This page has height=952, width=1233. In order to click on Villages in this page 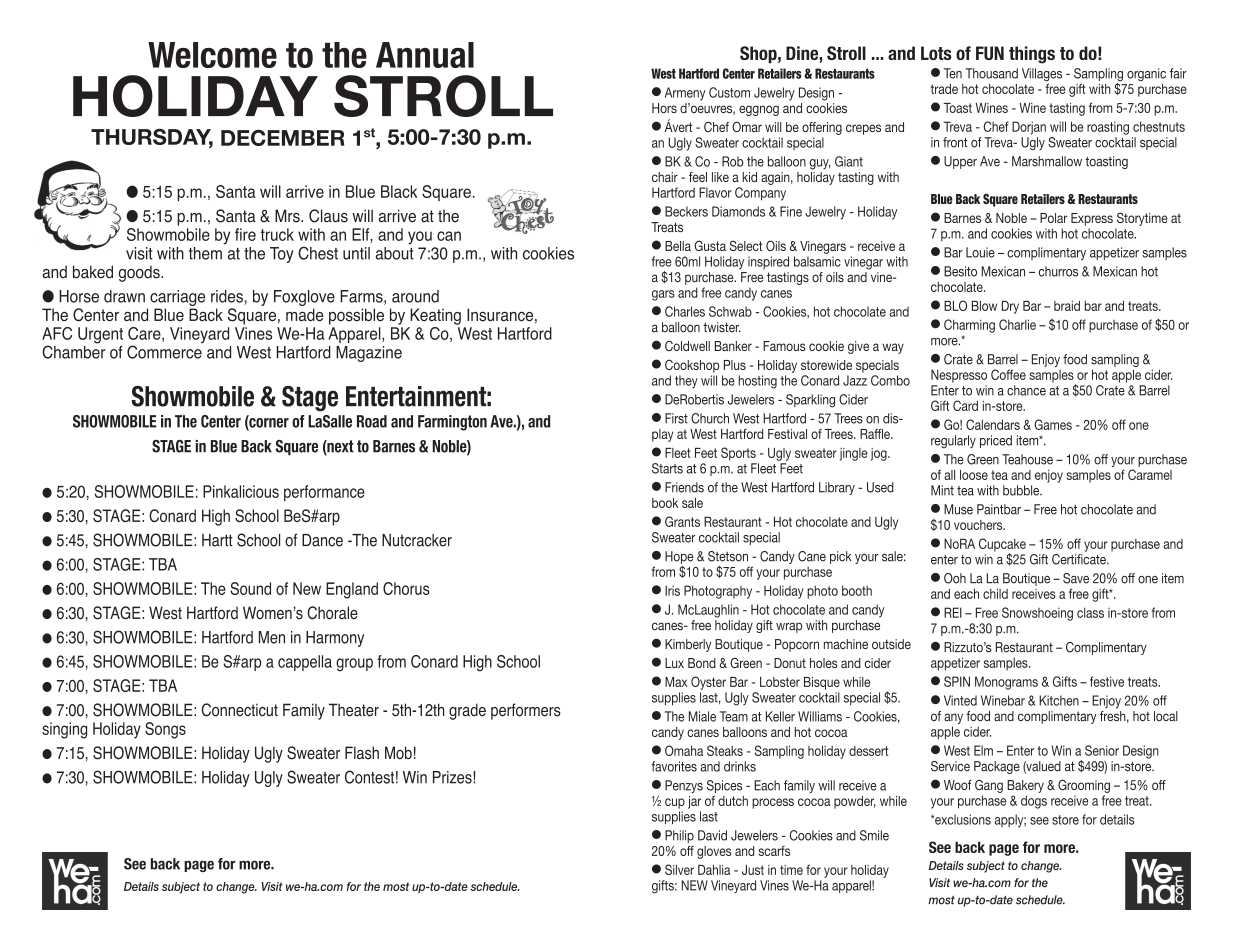, I will do `click(1042, 74)`.
